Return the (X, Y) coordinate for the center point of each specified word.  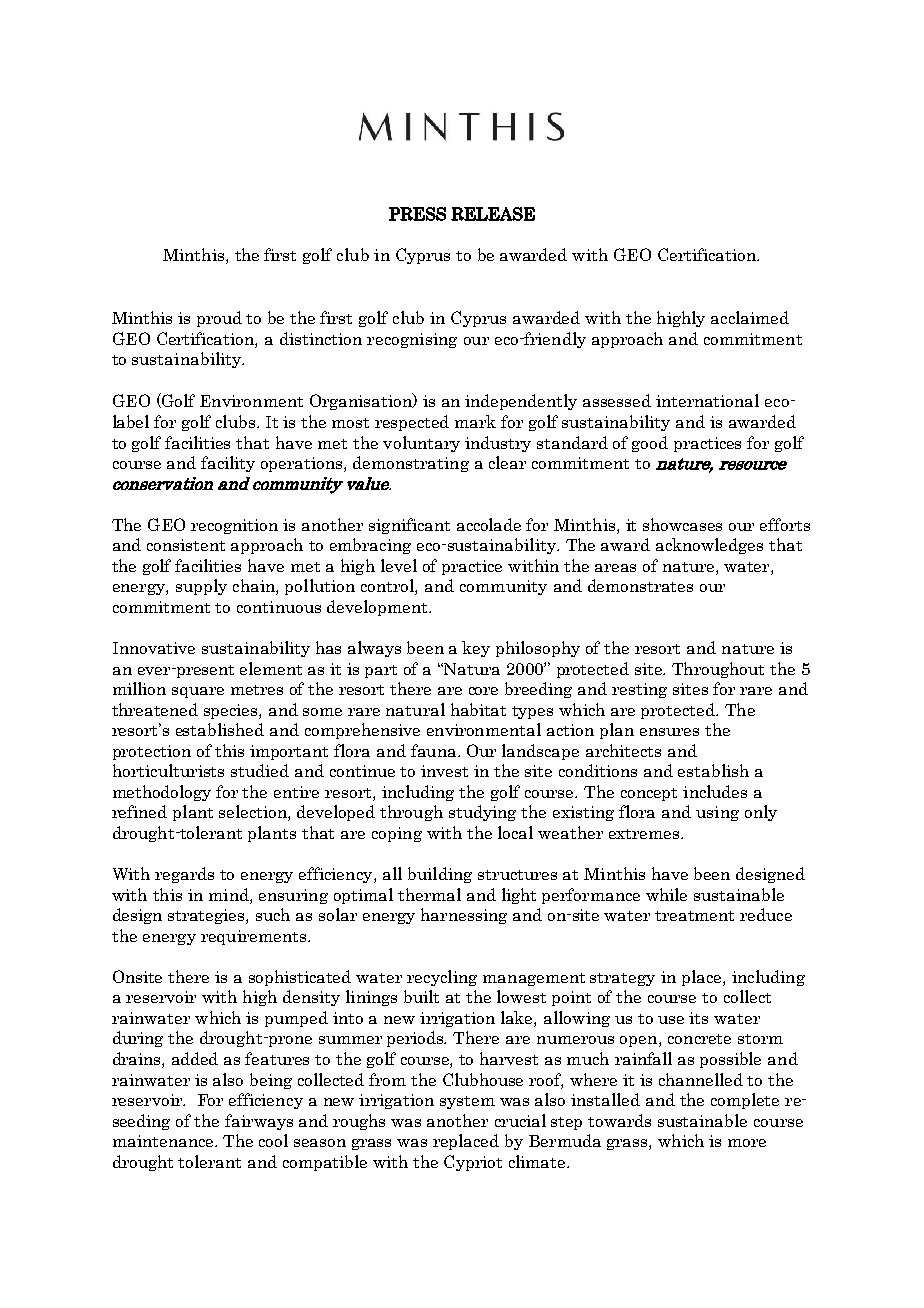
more (747, 1143)
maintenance (164, 1141)
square (198, 692)
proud (219, 319)
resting (639, 690)
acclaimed (750, 317)
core (483, 691)
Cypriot (473, 1163)
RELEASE (493, 214)
